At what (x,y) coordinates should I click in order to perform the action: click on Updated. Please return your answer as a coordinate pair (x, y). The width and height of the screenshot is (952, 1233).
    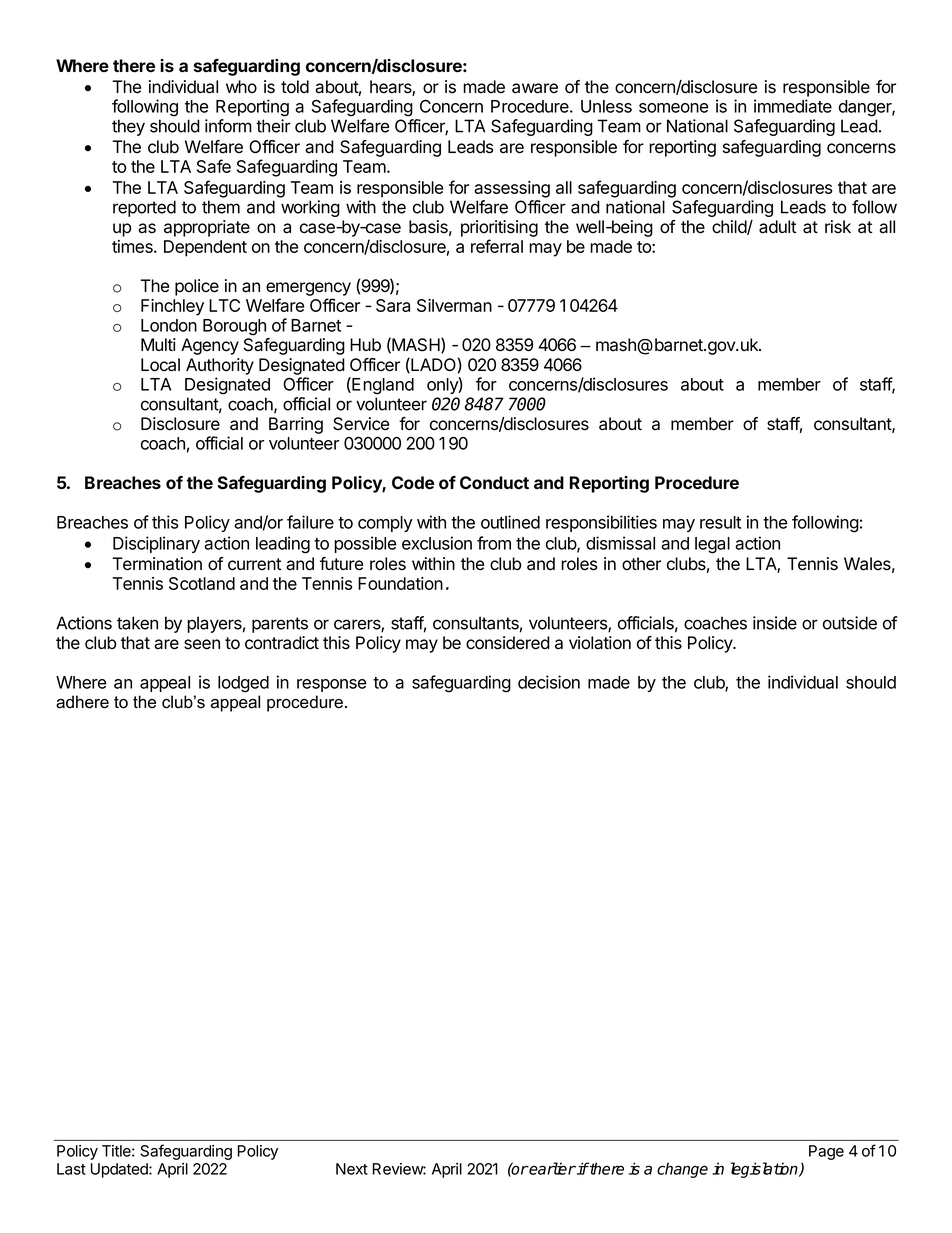
    Looking at the image, I should click on (120, 1170).
